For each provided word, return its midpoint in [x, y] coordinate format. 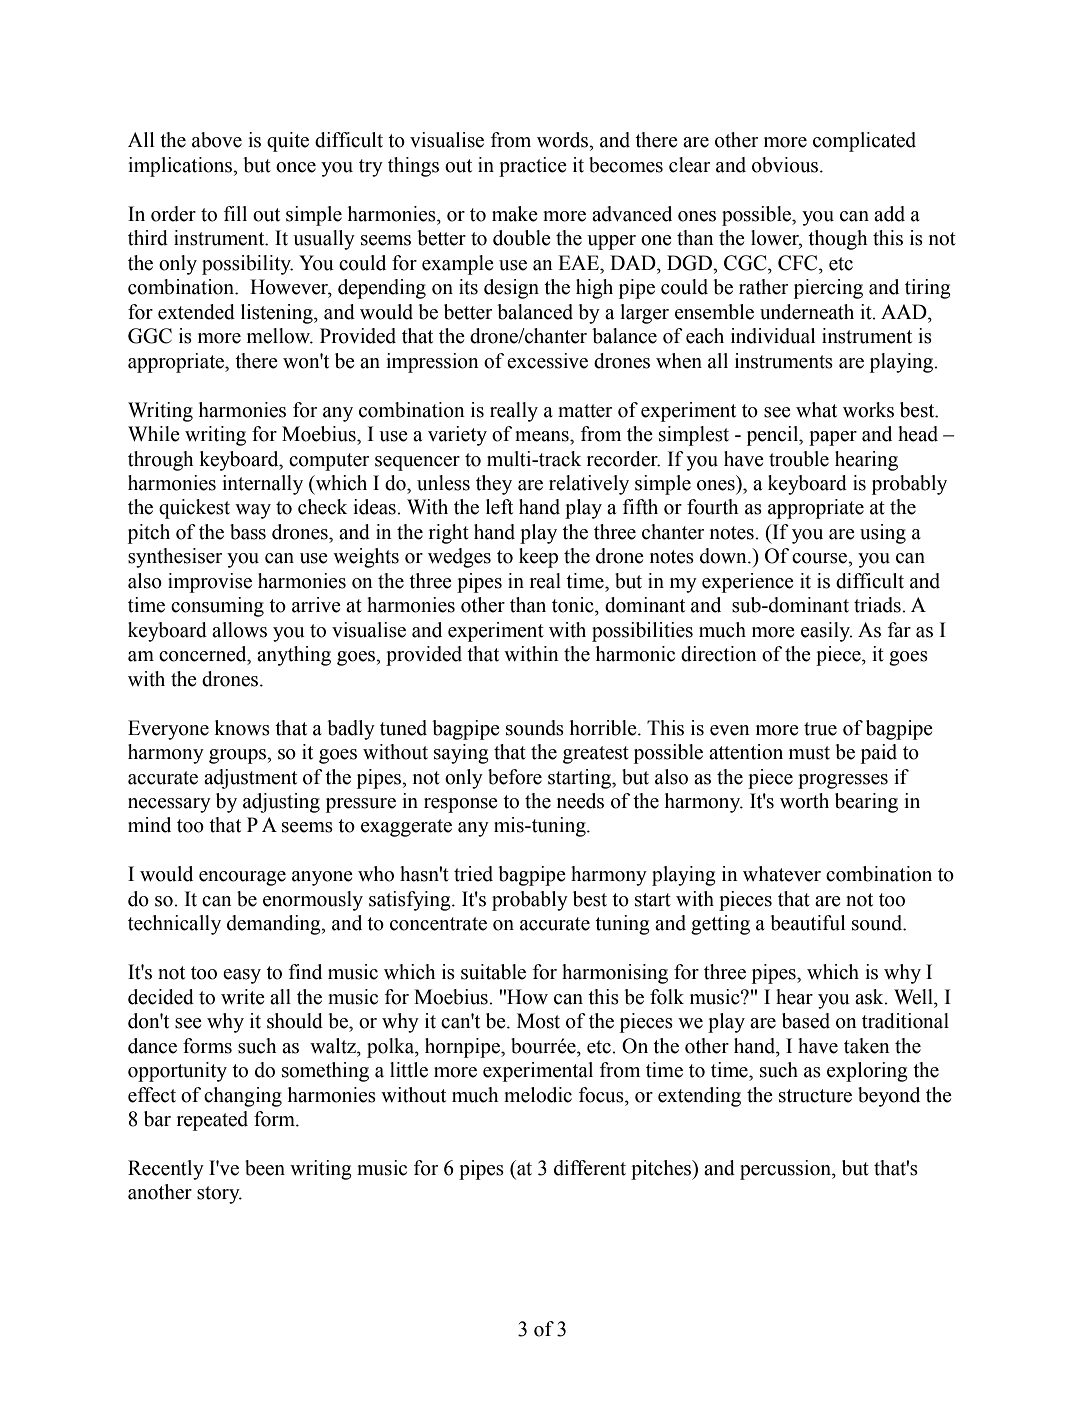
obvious [786, 165]
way [253, 511]
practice [533, 167]
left [499, 507]
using [883, 534]
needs [580, 801]
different [590, 1168]
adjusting [281, 803]
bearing [866, 803]
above [217, 140]
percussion [786, 1170]
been [265, 1168]
